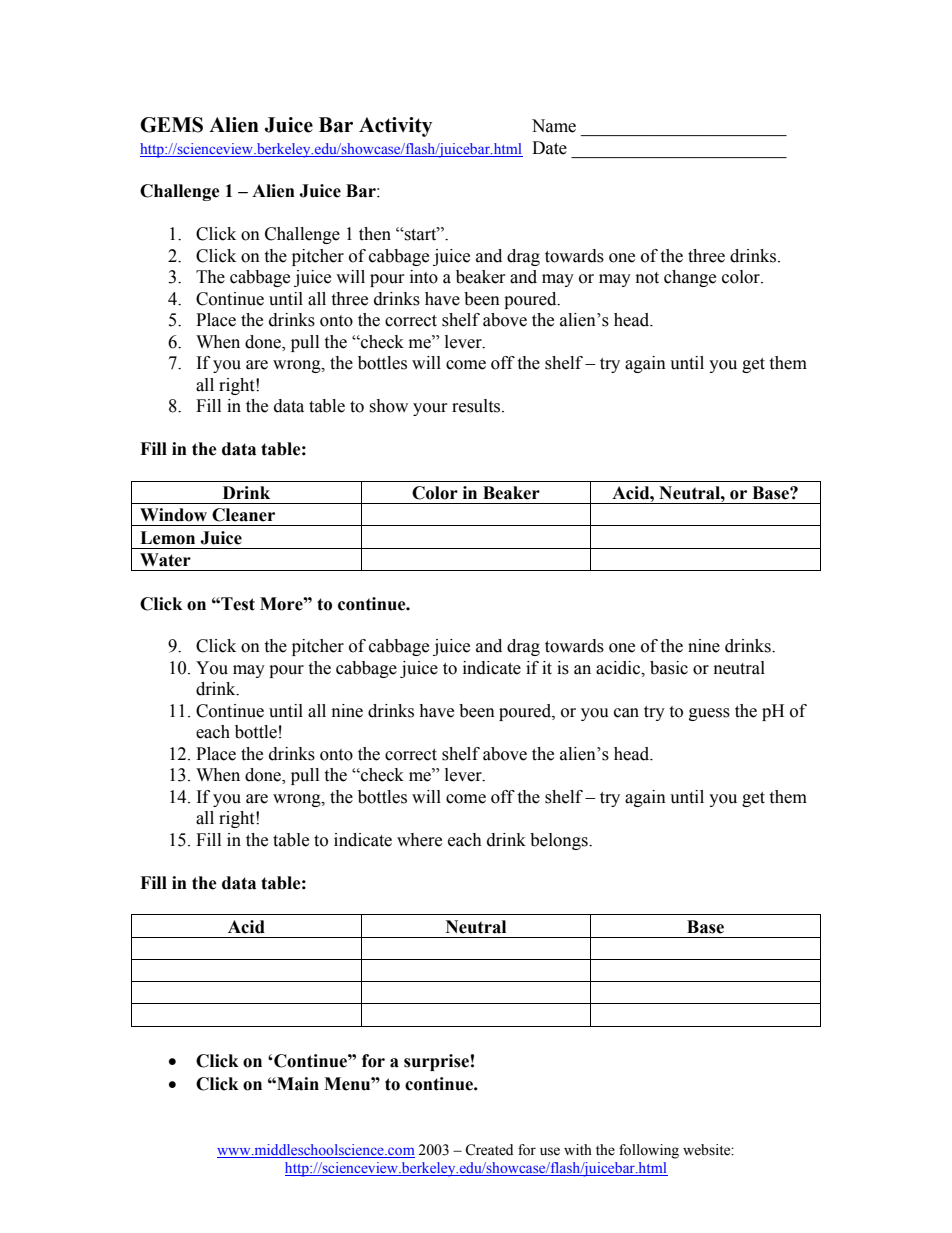 Image resolution: width=952 pixels, height=1233 pixels. I want to click on belongs, so click(560, 841).
